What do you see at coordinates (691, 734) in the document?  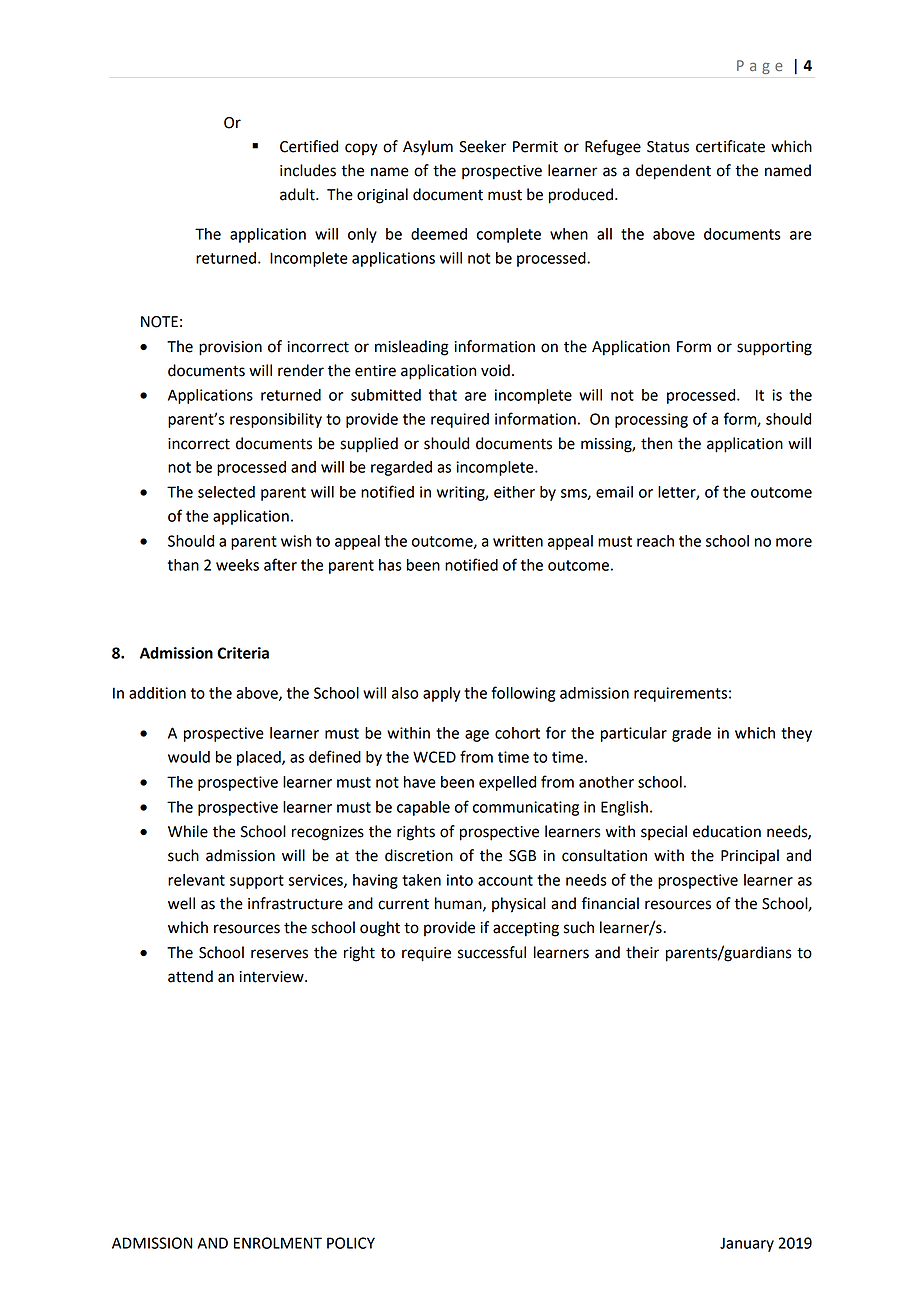 I see `grade` at bounding box center [691, 734].
